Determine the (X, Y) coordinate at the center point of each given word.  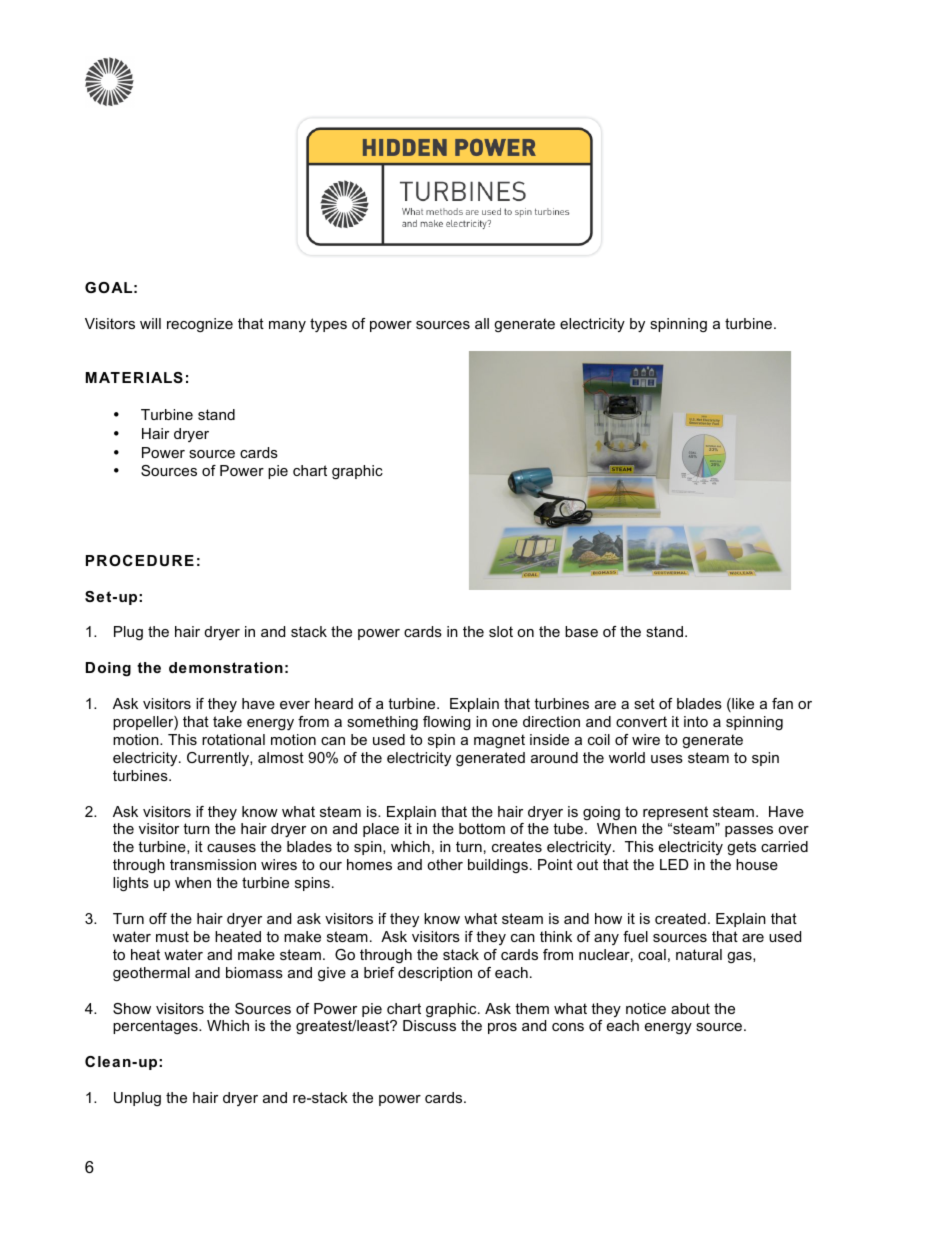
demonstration (226, 667)
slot (501, 631)
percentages (156, 1027)
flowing (447, 723)
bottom (482, 828)
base (581, 631)
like (742, 705)
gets (741, 848)
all (482, 323)
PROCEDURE (140, 560)
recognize (200, 325)
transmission (213, 864)
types (328, 325)
